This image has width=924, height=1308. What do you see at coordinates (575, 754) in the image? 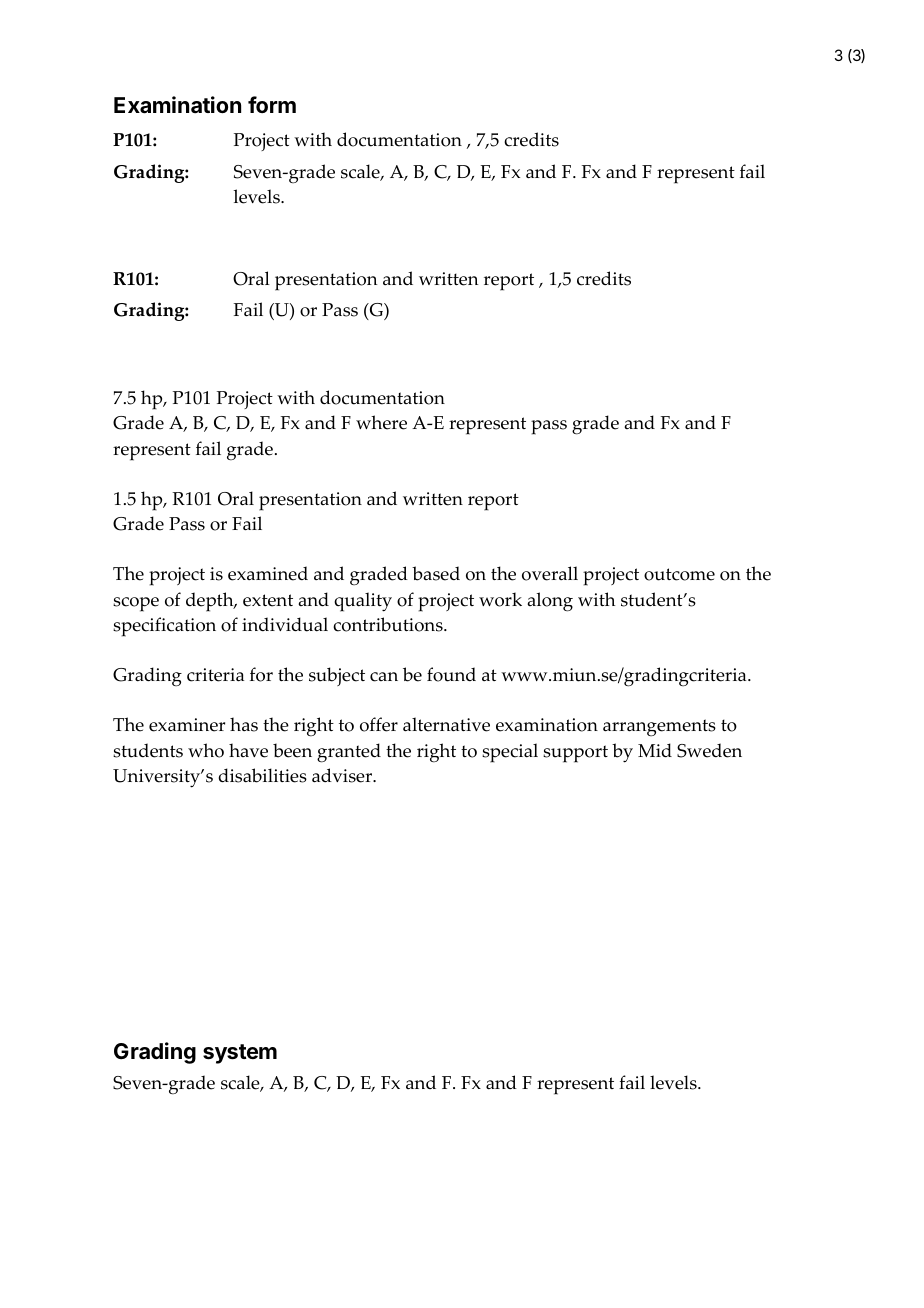
I see `support` at bounding box center [575, 754].
